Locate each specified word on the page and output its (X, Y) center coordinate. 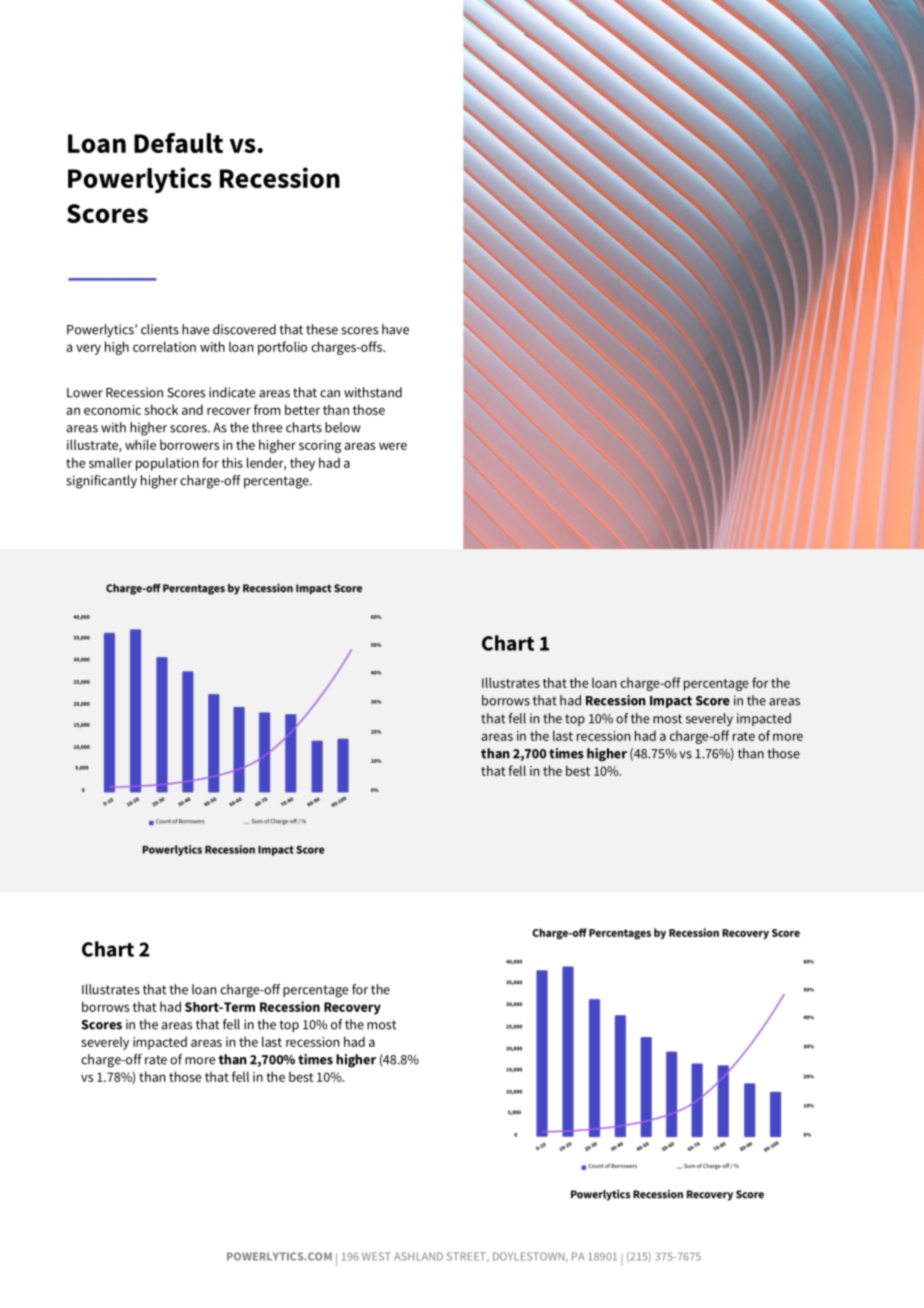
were (393, 446)
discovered (244, 329)
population (167, 464)
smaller (110, 462)
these (322, 329)
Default (178, 143)
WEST (376, 1256)
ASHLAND (418, 1256)
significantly (101, 482)
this (232, 462)
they (302, 464)
